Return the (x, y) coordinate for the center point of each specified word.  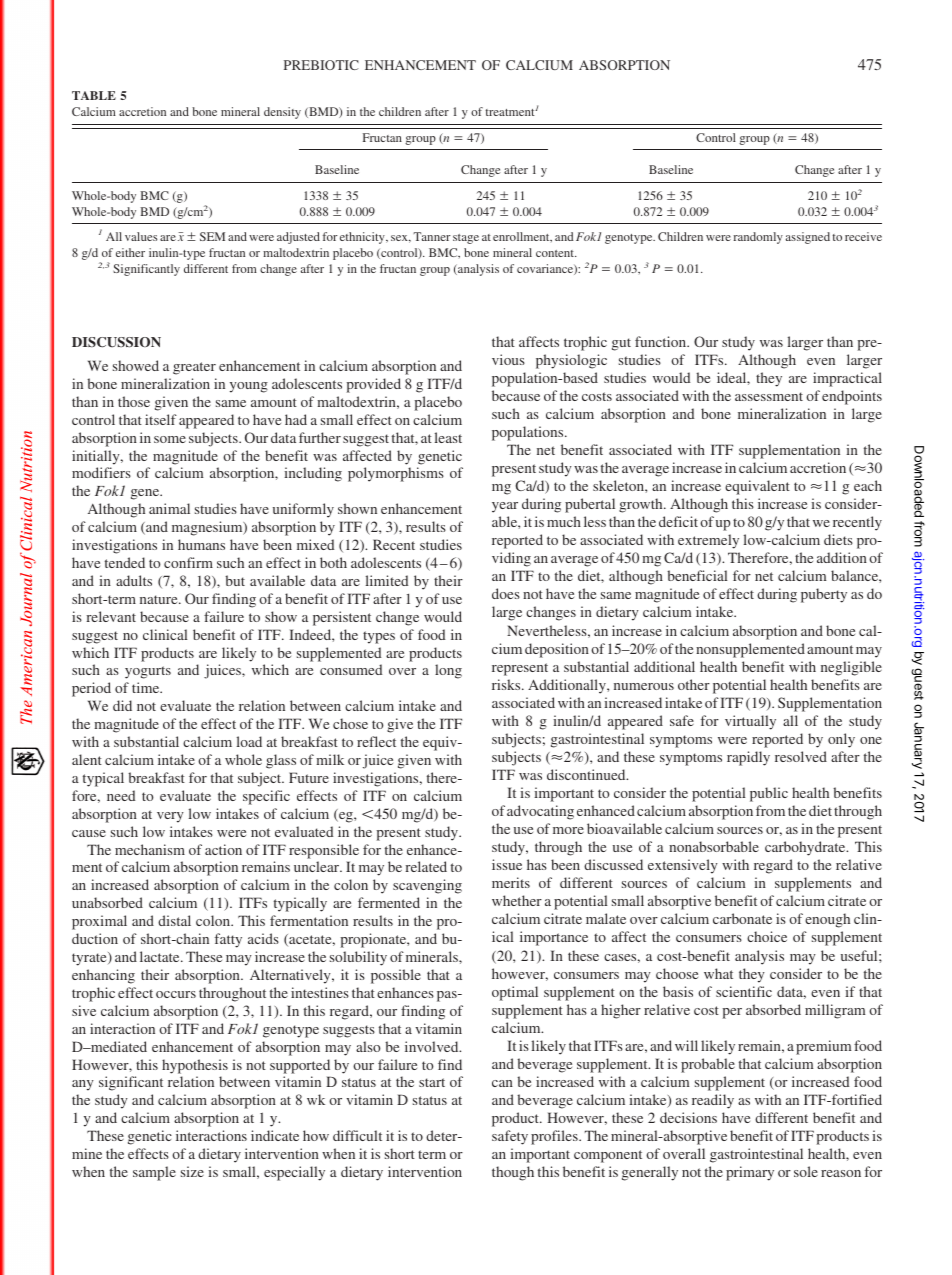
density (282, 113)
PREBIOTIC (321, 65)
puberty (824, 595)
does (506, 593)
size (192, 1171)
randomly (758, 238)
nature (160, 599)
